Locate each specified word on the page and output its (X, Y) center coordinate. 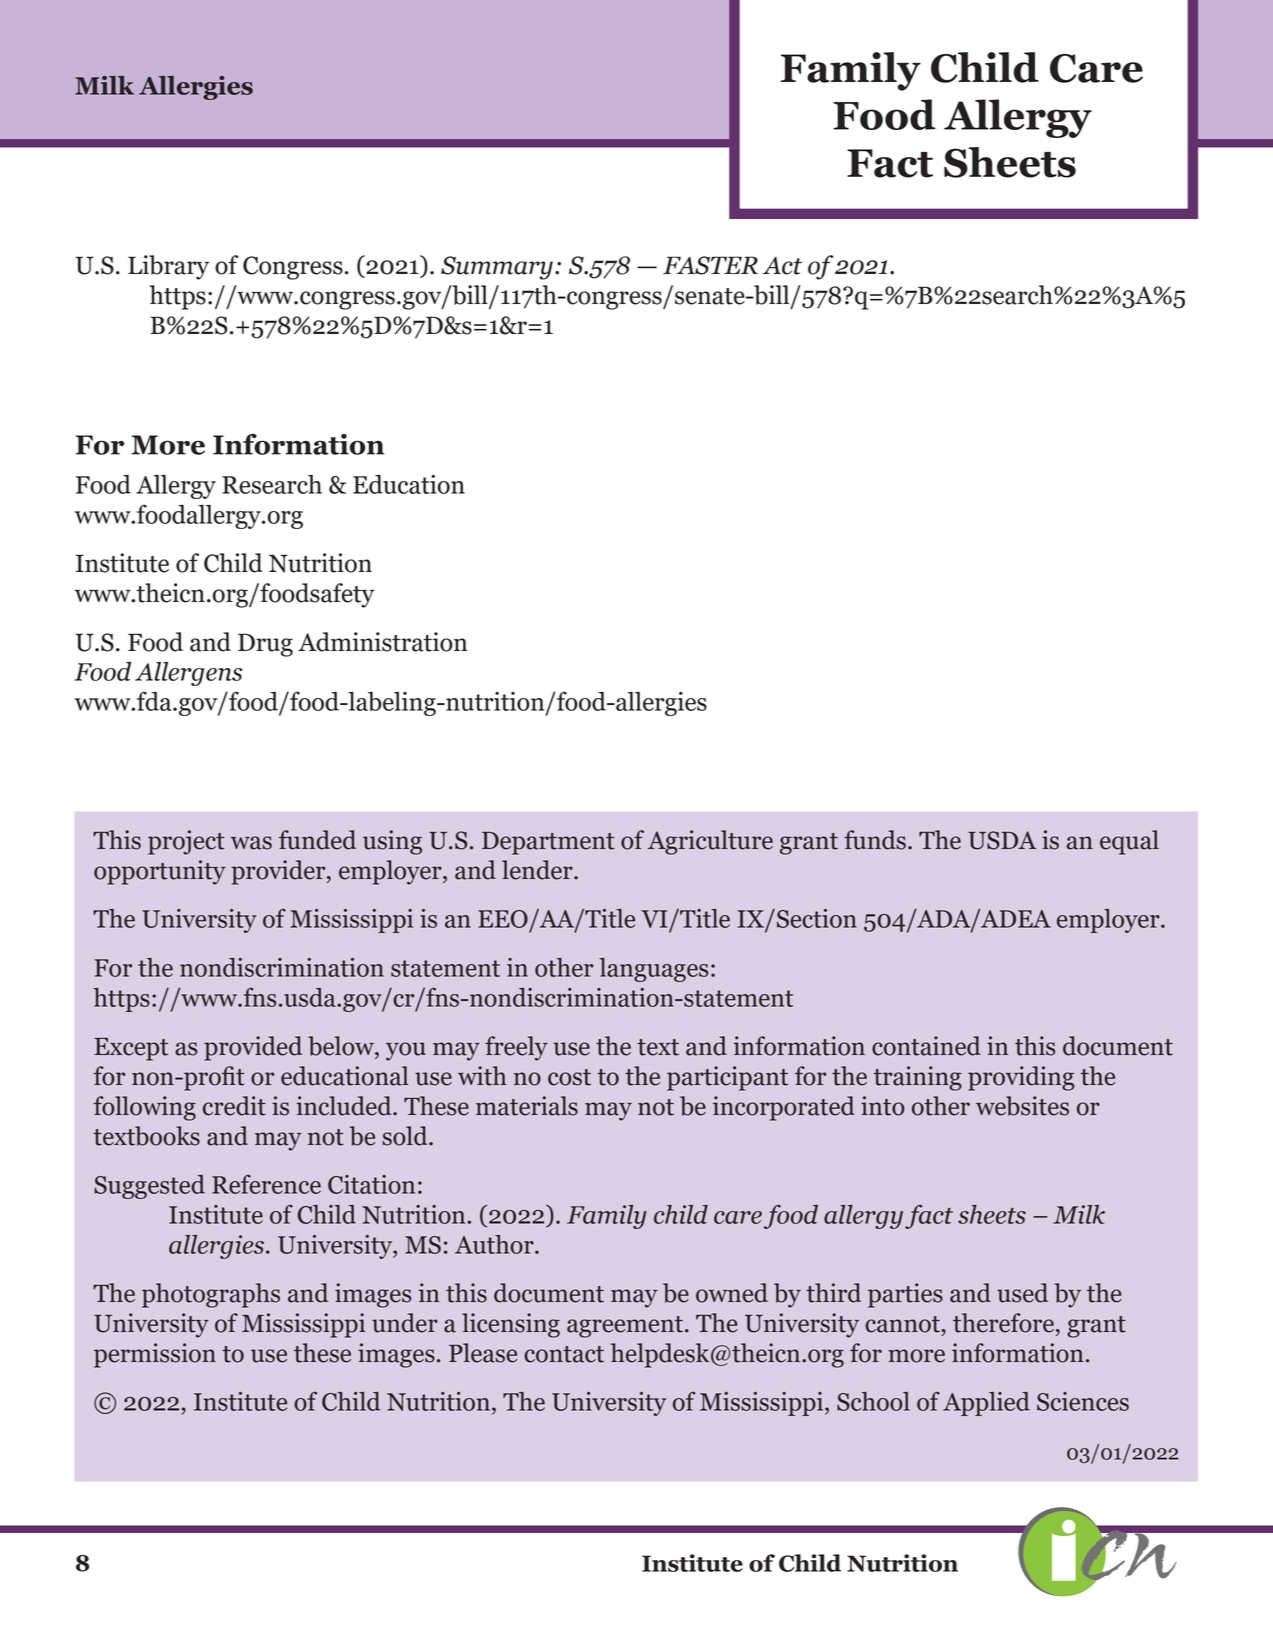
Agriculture (710, 842)
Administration (383, 642)
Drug (265, 645)
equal (1129, 842)
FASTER (710, 265)
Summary (497, 268)
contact (564, 1354)
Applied (986, 1404)
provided (253, 1048)
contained (926, 1046)
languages (653, 970)
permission (155, 1355)
